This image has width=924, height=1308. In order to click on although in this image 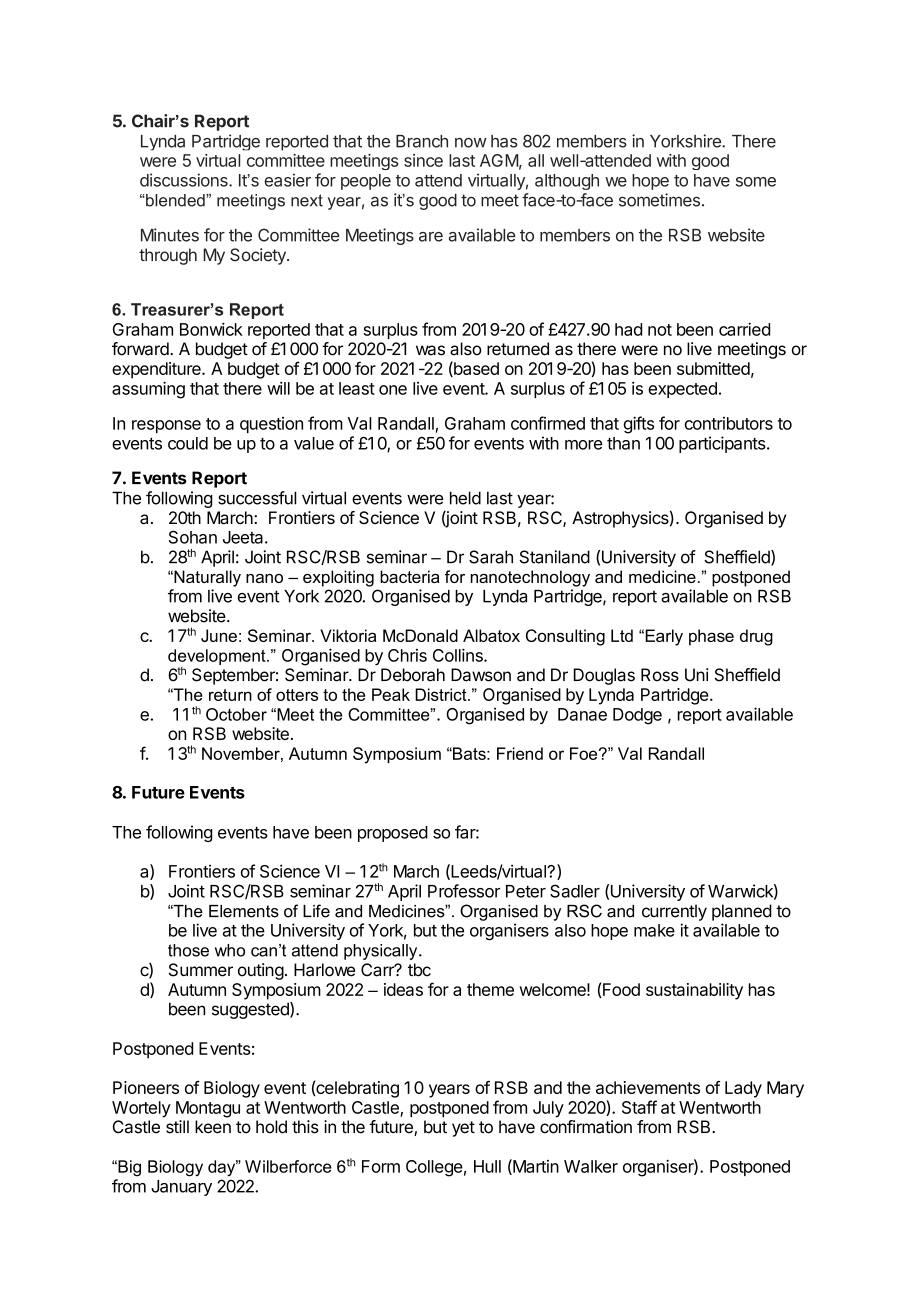, I will do `click(567, 182)`.
